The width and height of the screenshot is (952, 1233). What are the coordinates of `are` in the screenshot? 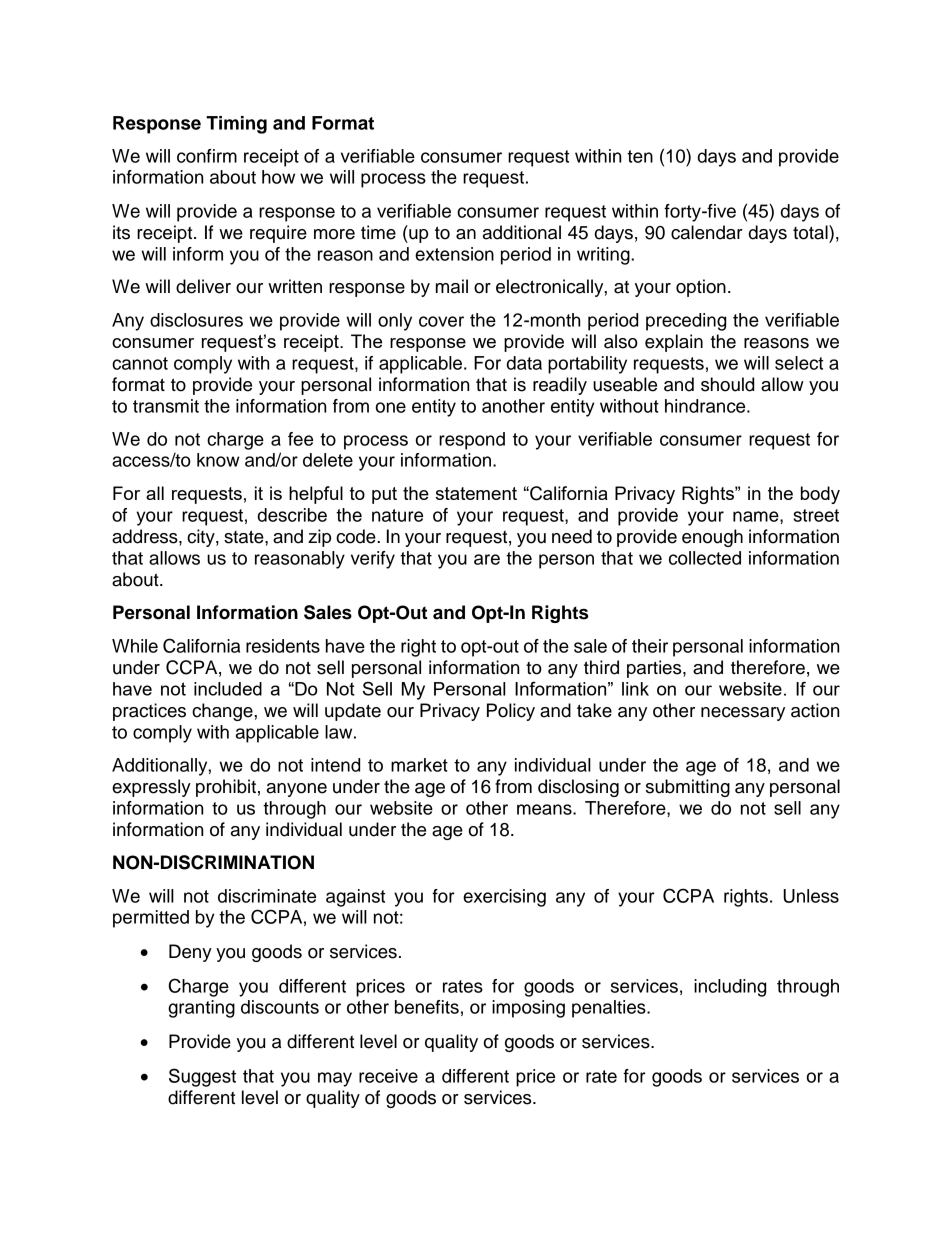 It's located at (487, 559).
